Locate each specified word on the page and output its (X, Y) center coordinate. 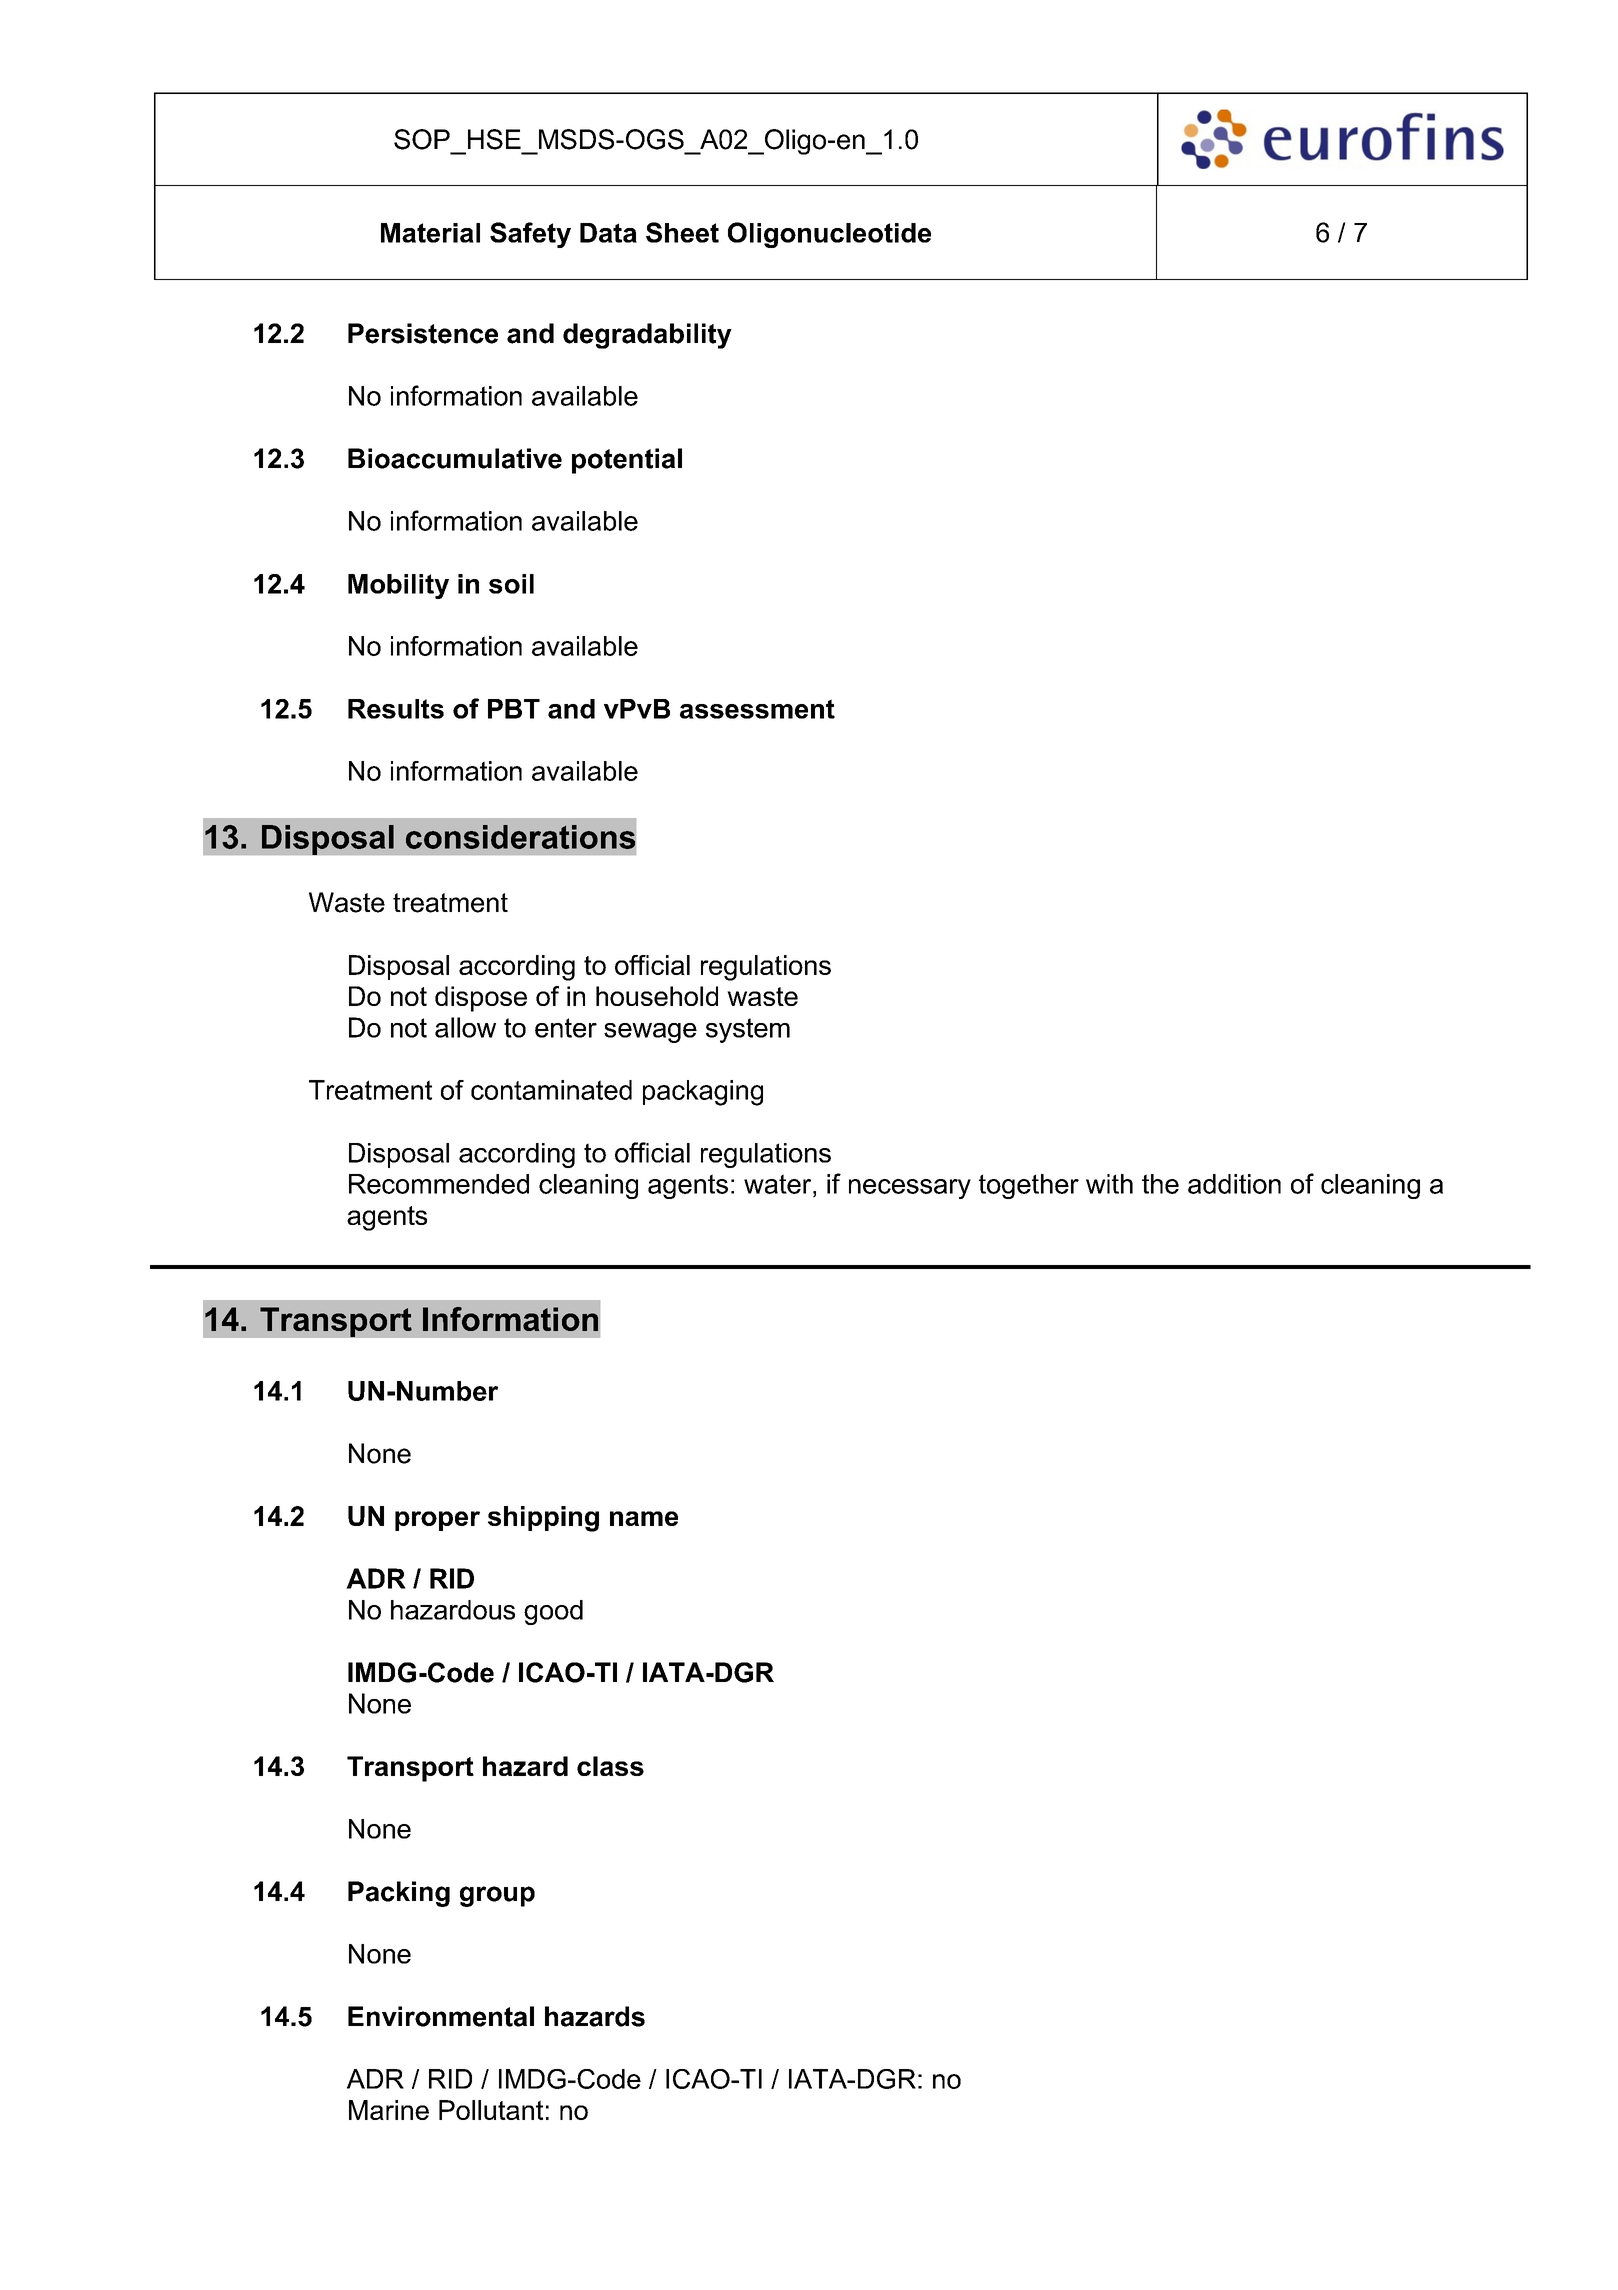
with (1109, 1184)
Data (608, 233)
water (779, 1184)
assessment (757, 709)
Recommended (439, 1184)
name (644, 1518)
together (1029, 1186)
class (610, 1766)
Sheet (682, 232)
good (553, 1612)
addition (1234, 1184)
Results (396, 709)
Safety (530, 235)
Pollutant (491, 2110)
